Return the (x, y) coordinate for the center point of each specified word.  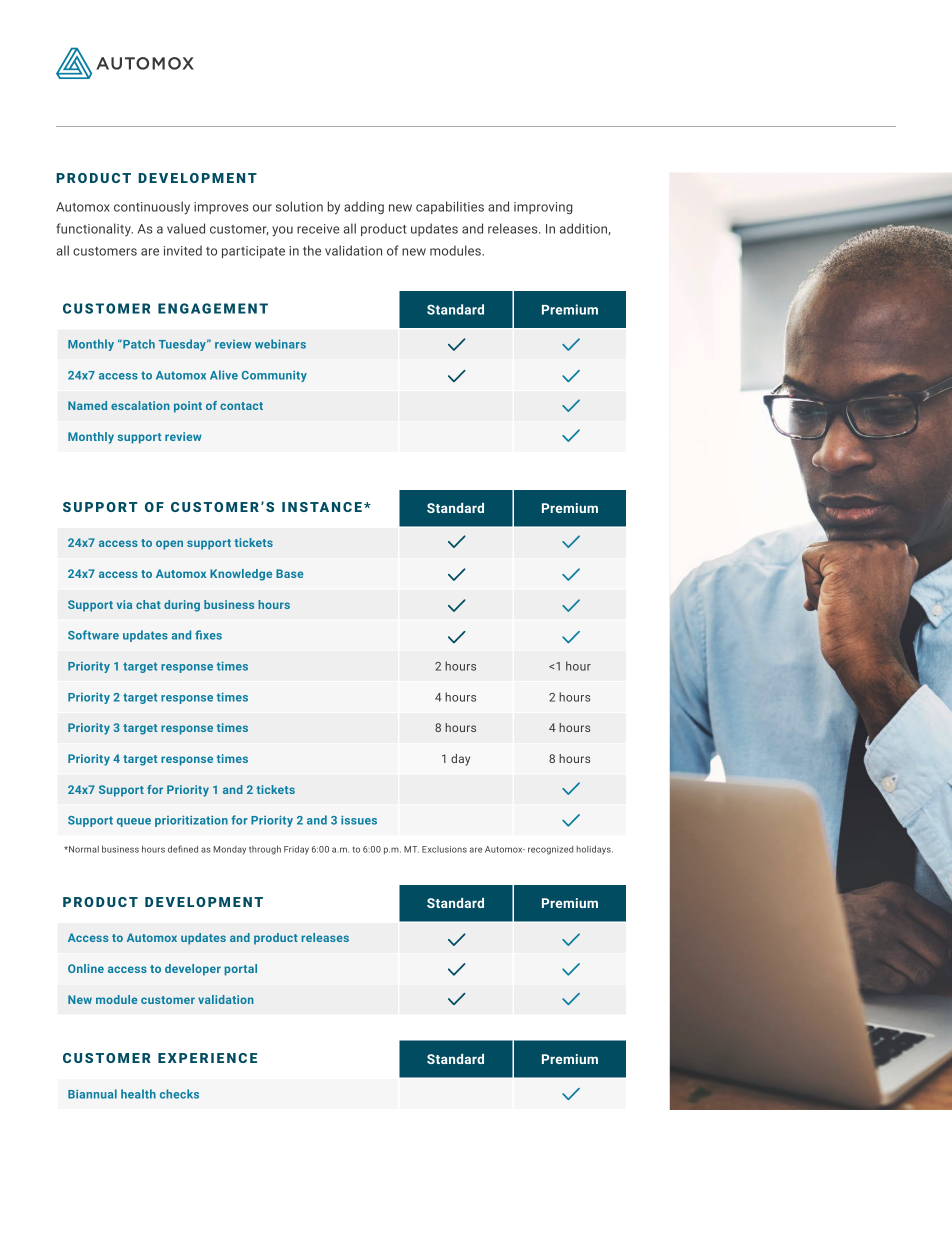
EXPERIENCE (207, 1058)
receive (318, 229)
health (138, 1094)
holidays (594, 850)
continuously (152, 208)
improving (543, 208)
